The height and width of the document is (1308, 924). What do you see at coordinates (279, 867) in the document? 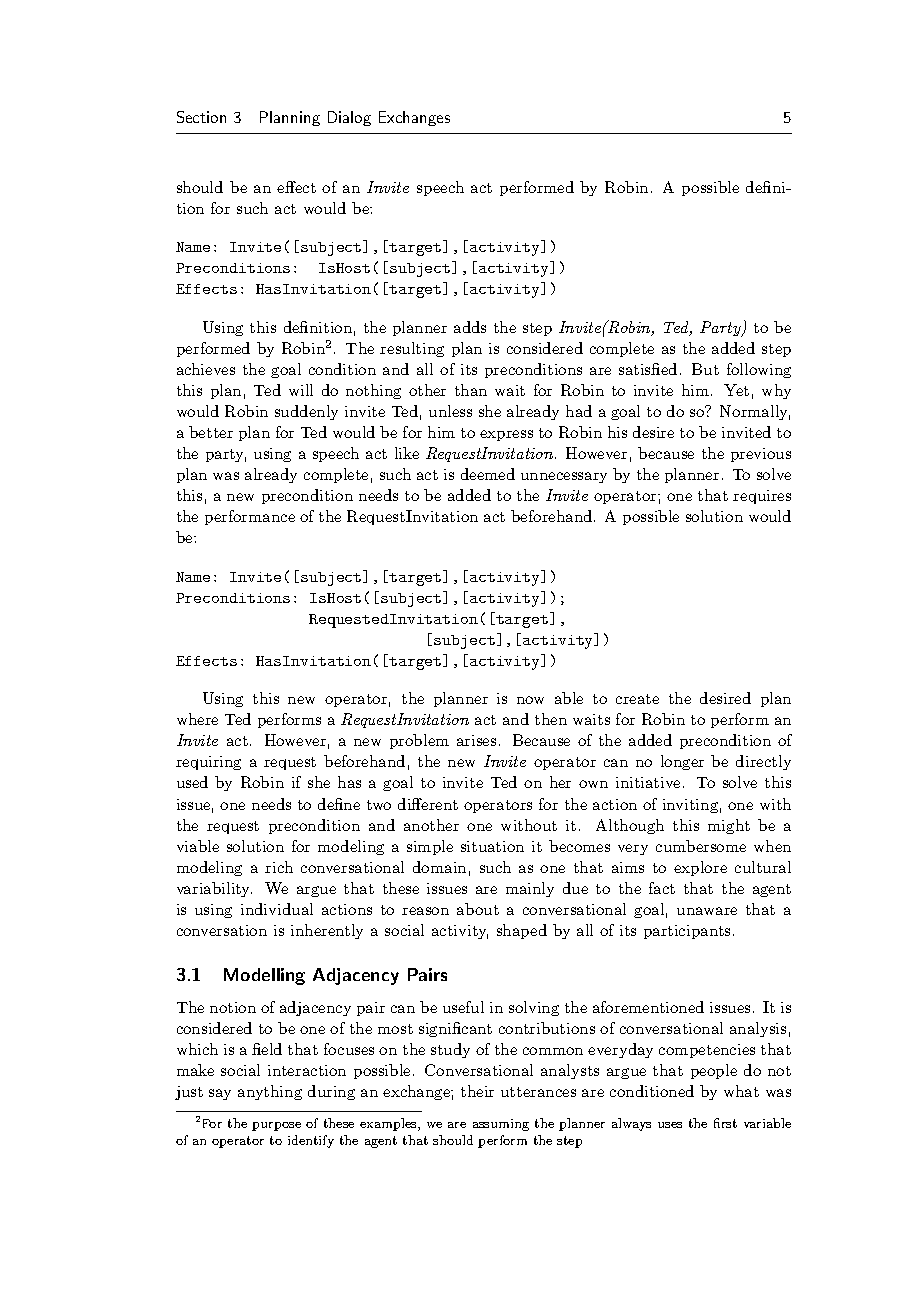
I see `rich` at bounding box center [279, 867].
